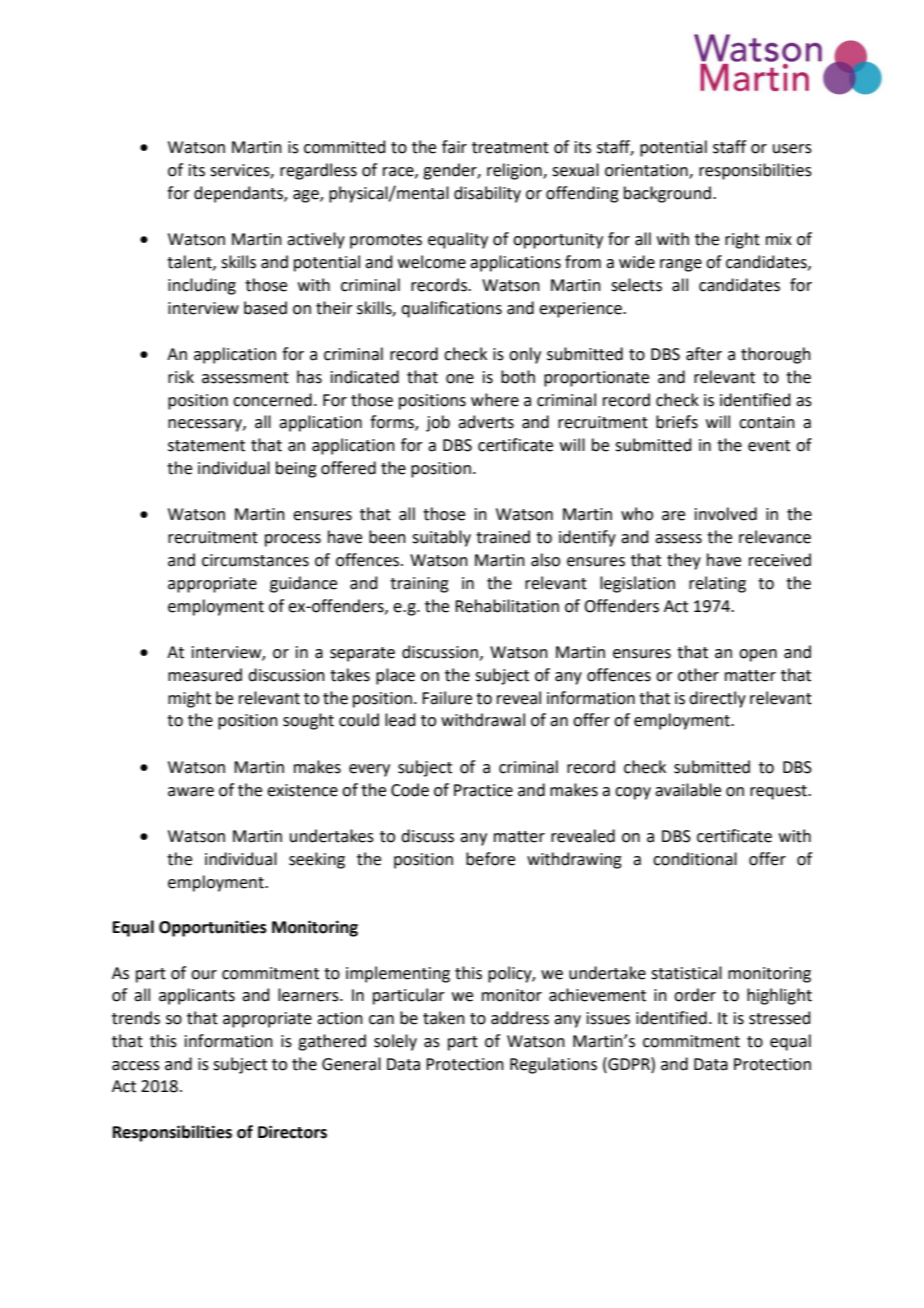 The image size is (924, 1308). Describe the element at coordinates (206, 446) in the image. I see `statement` at that location.
